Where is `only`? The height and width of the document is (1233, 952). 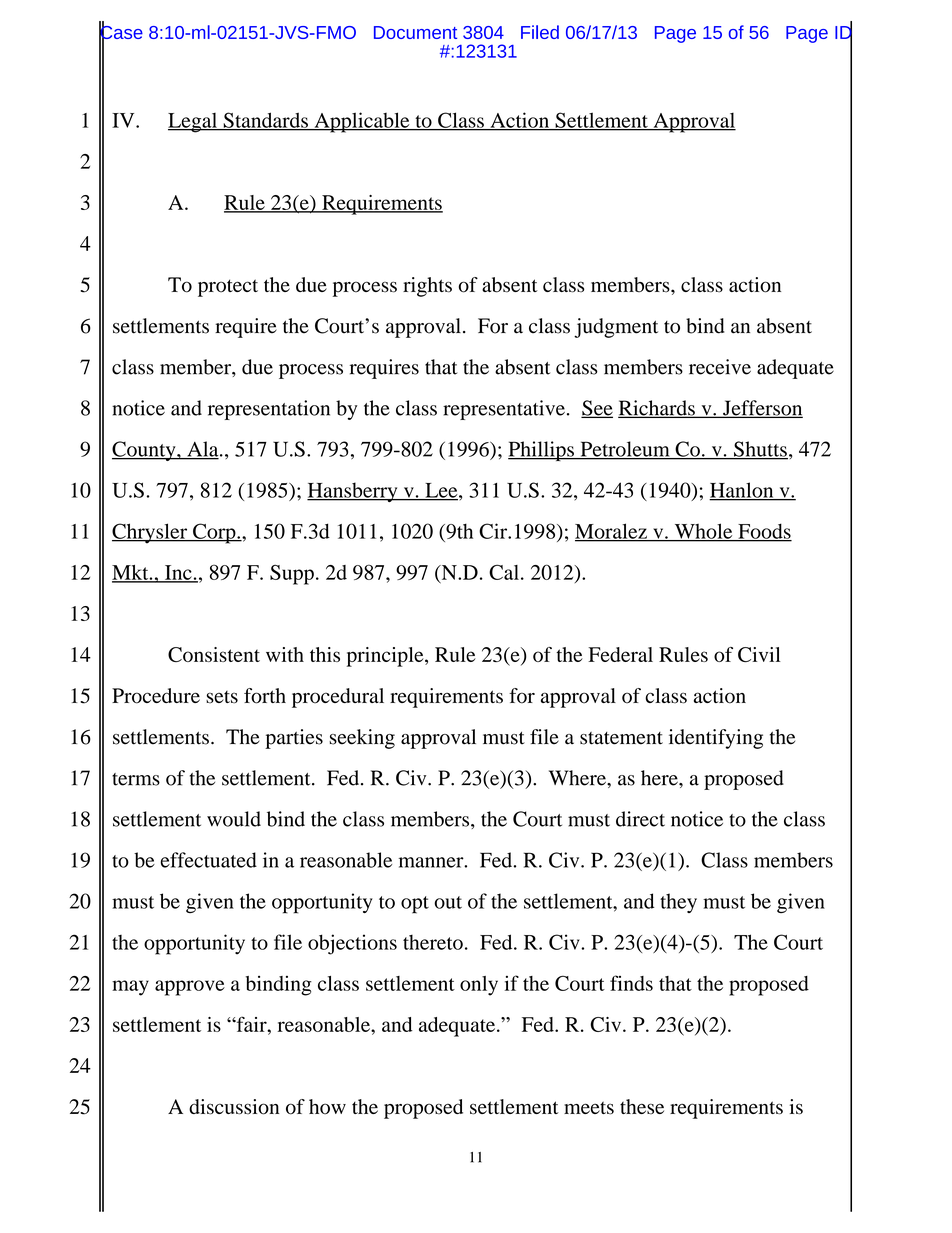
only is located at coordinates (479, 986).
